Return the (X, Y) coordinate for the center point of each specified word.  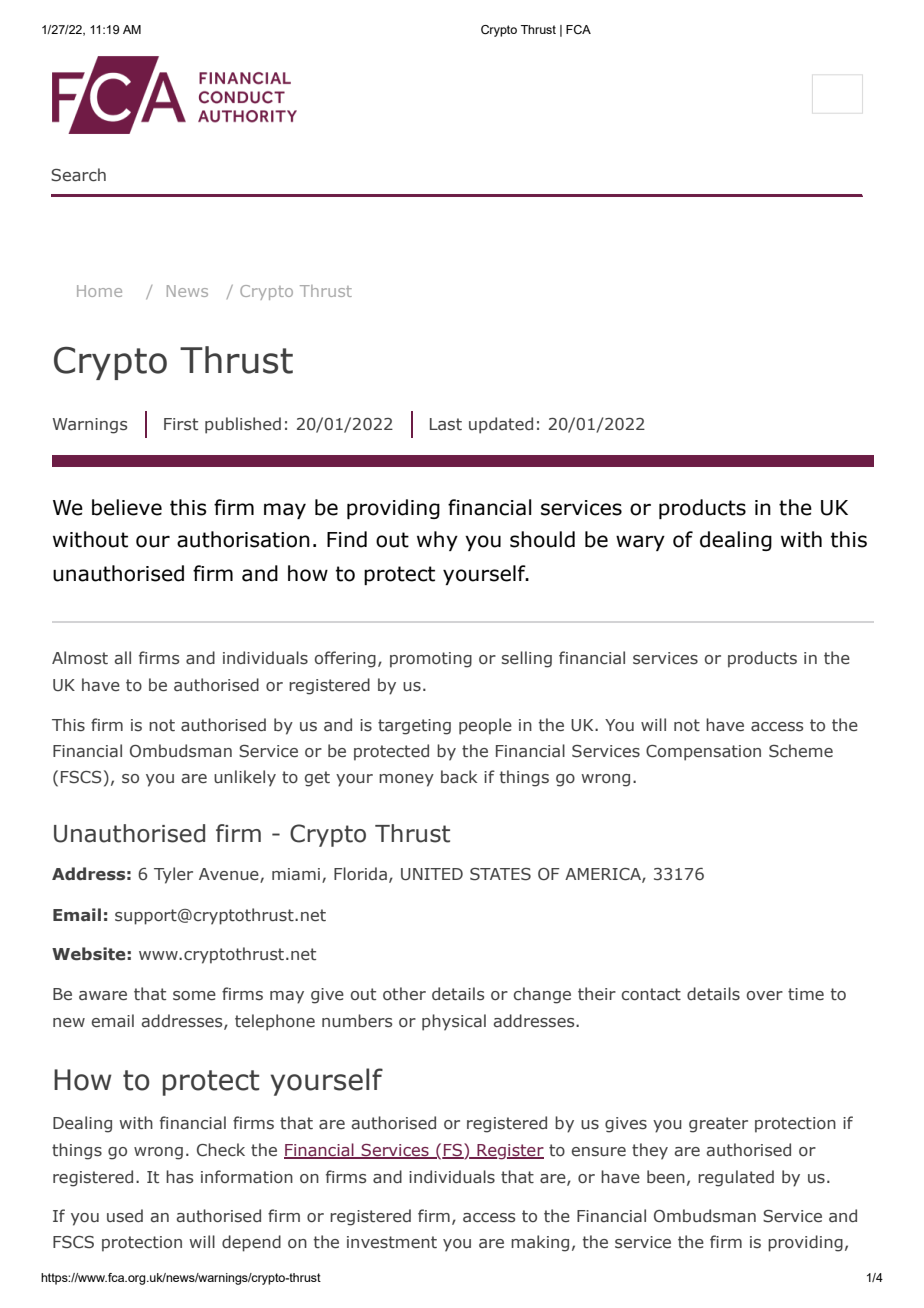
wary (640, 543)
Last (446, 424)
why (437, 541)
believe (127, 507)
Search (78, 175)
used (125, 1215)
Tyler (173, 875)
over (765, 995)
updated (501, 425)
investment (392, 1242)
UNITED (432, 874)
